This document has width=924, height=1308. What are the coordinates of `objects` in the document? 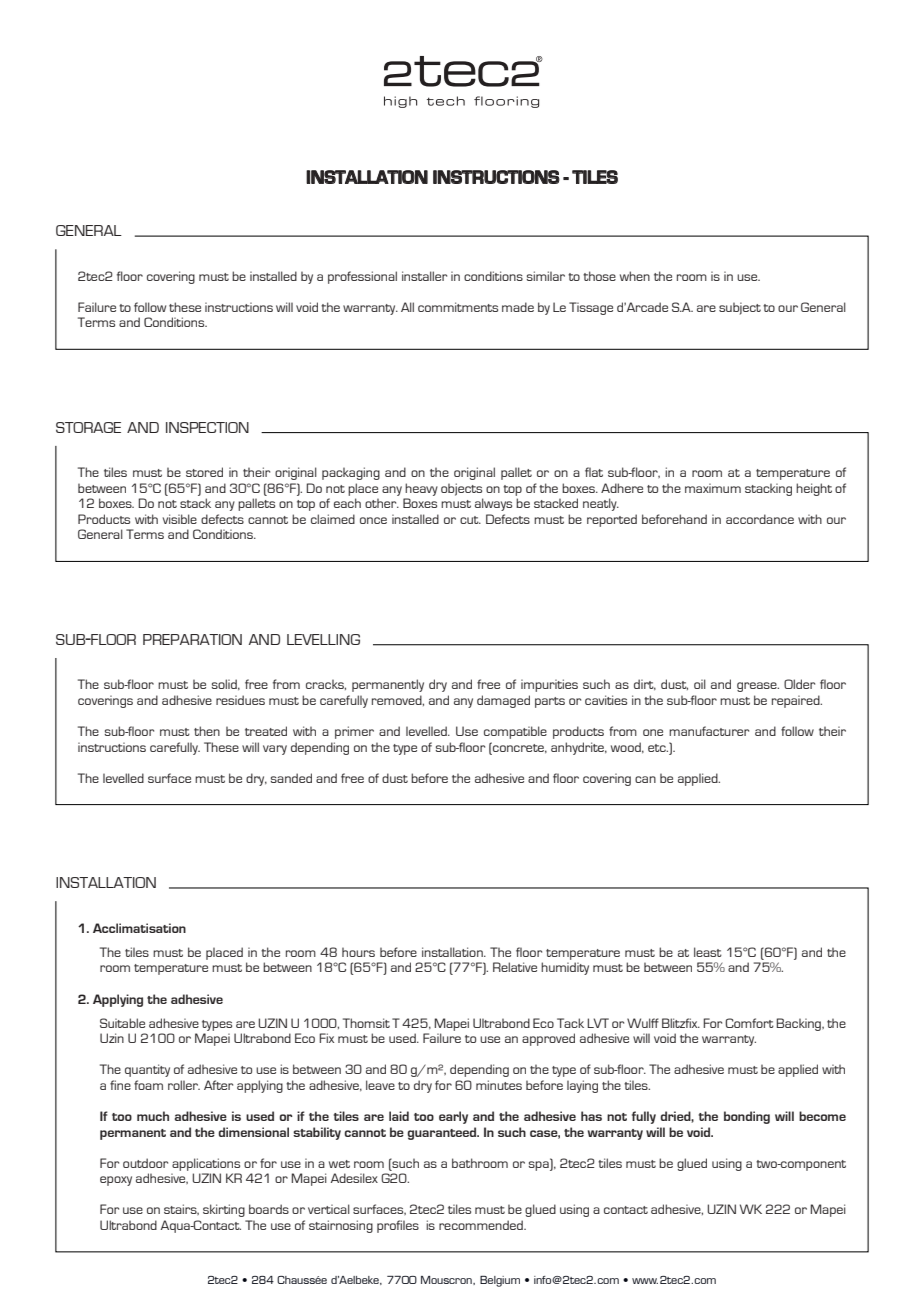 It's located at (461, 489).
